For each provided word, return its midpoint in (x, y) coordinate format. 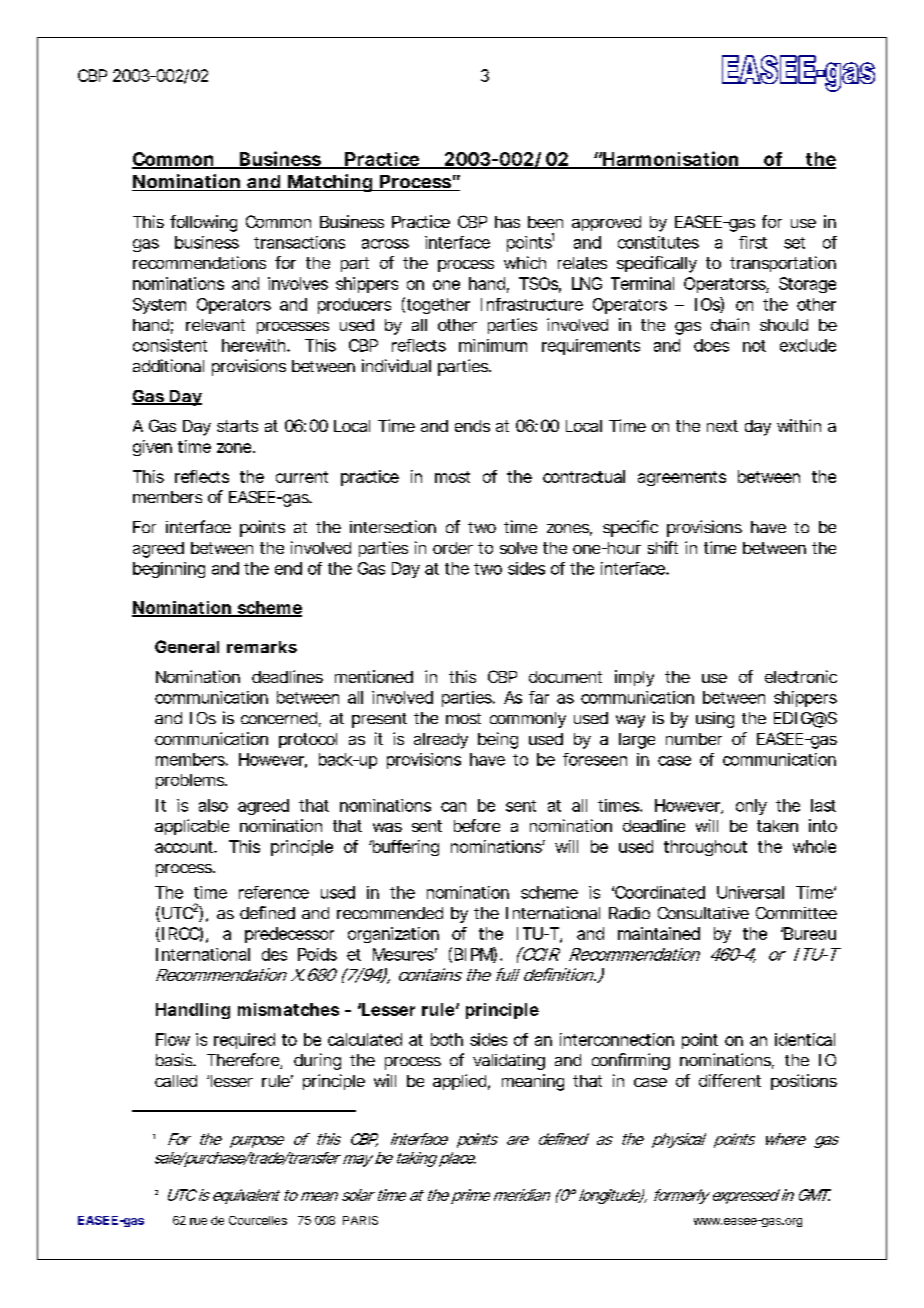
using (715, 720)
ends (472, 426)
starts (237, 426)
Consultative (703, 913)
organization (393, 935)
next (722, 426)
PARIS (360, 1220)
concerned (279, 718)
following (203, 223)
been (545, 222)
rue (198, 1221)
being (498, 740)
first (753, 242)
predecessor (289, 935)
